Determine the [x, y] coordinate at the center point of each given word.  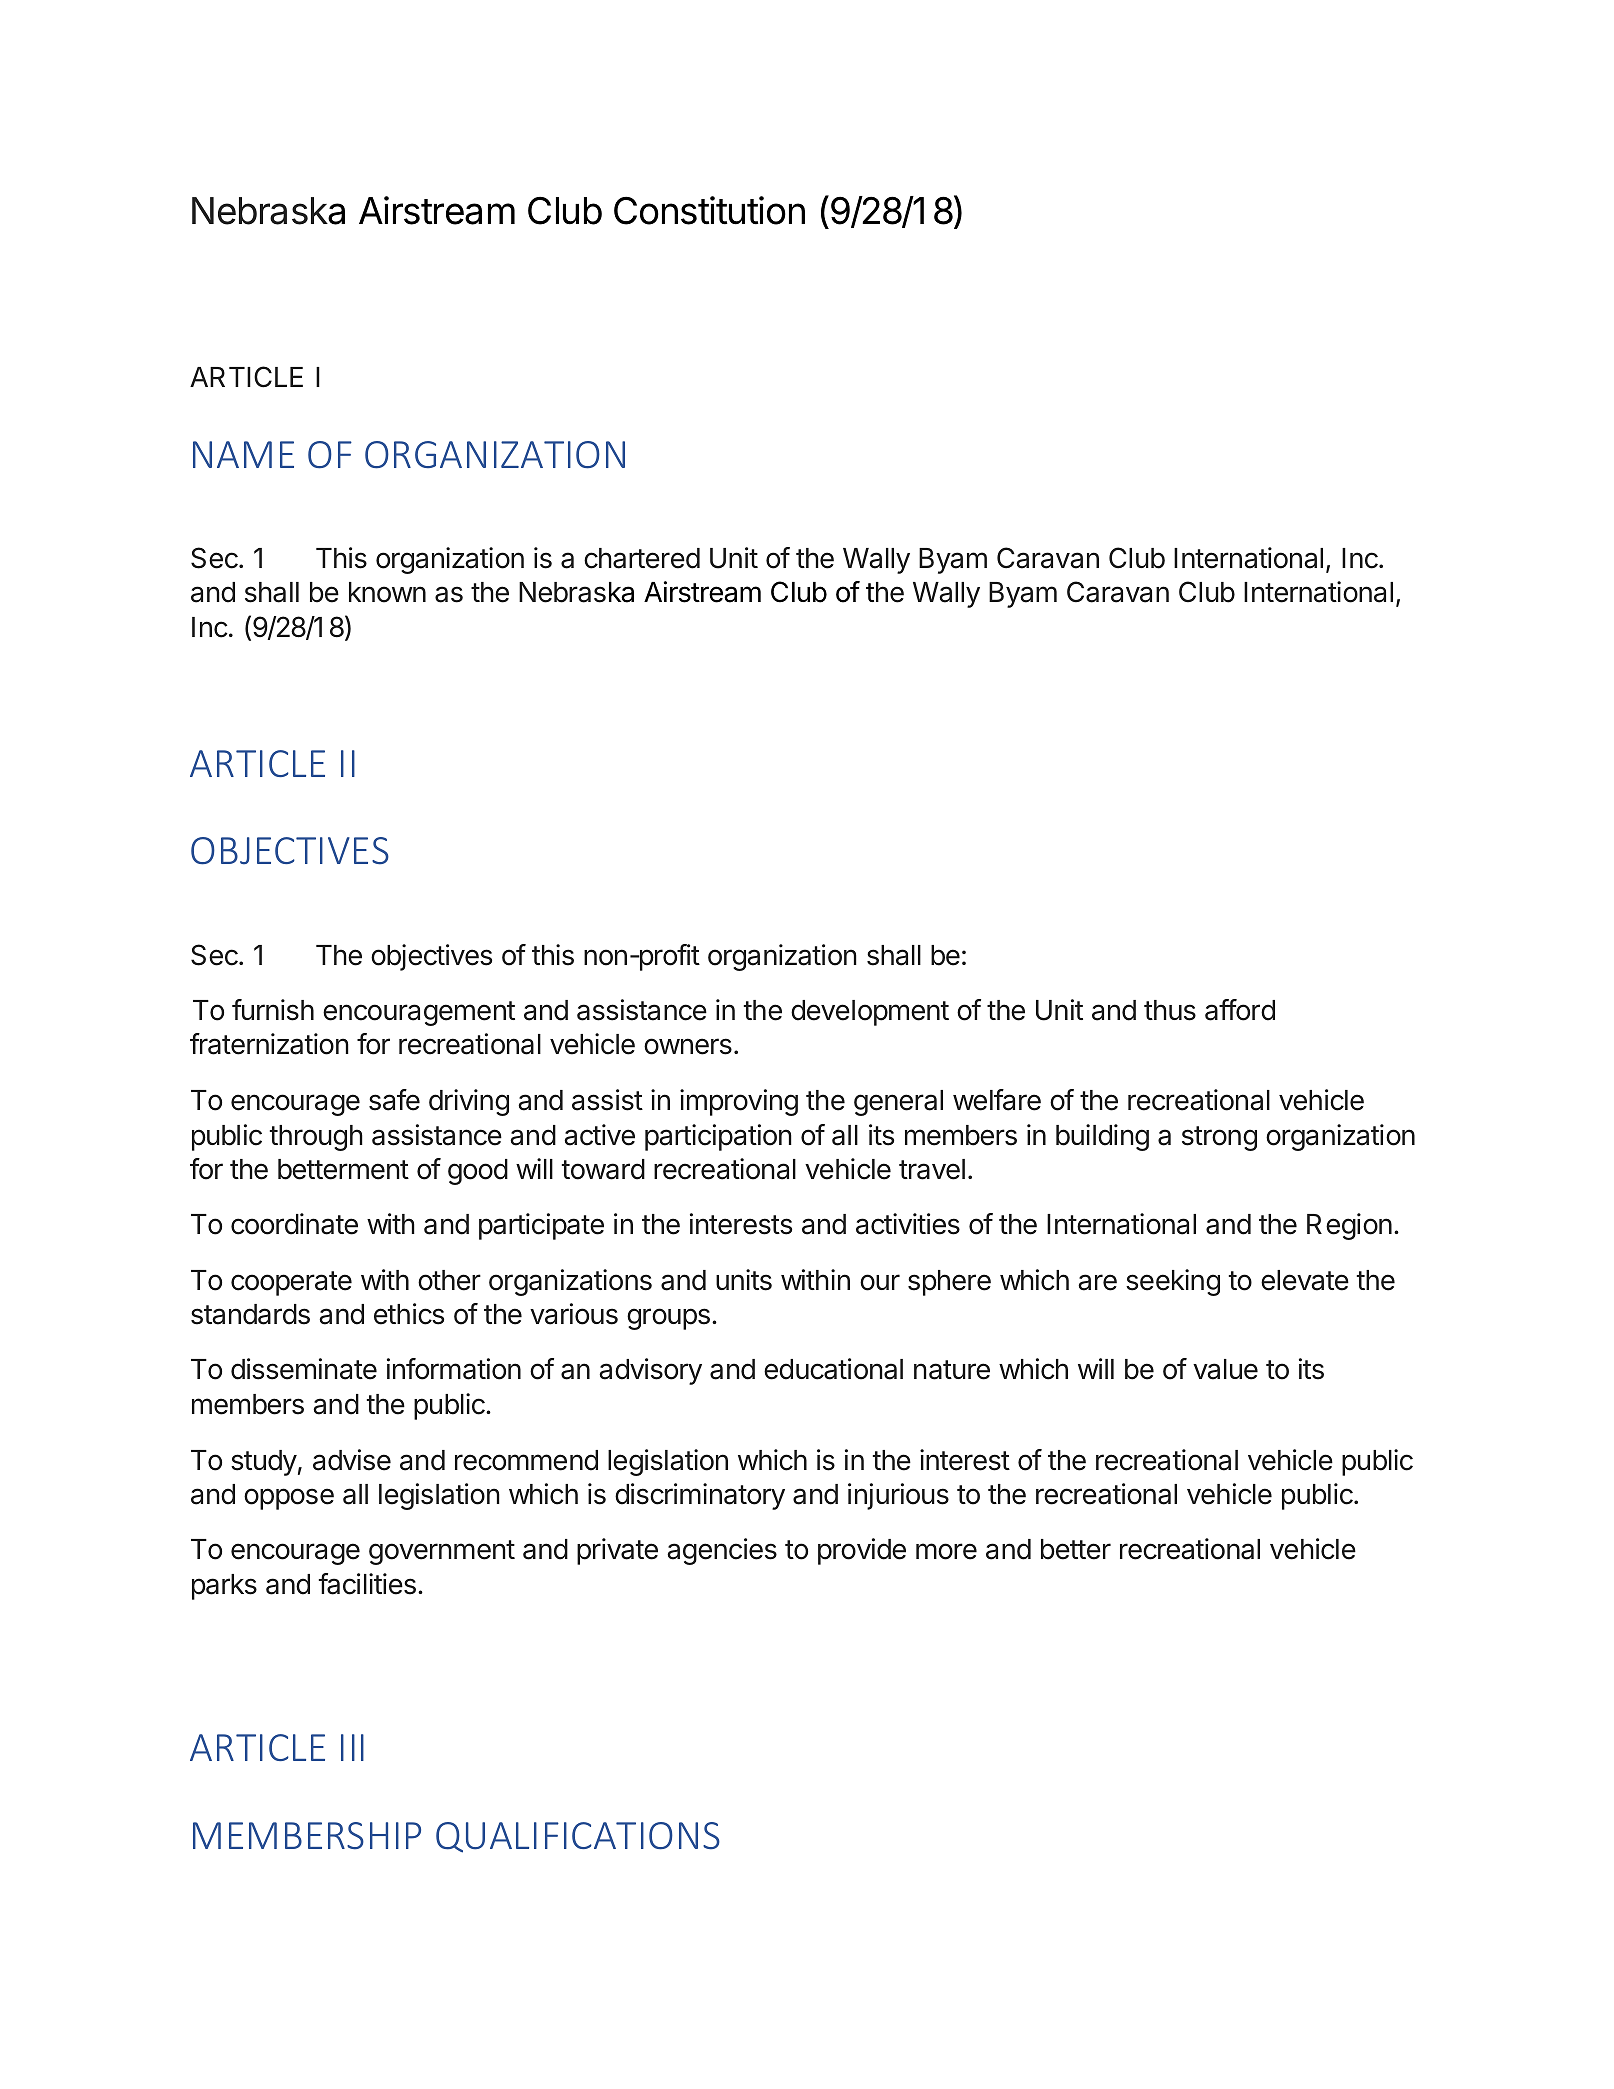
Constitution [709, 210]
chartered [642, 558]
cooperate [291, 1283]
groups [668, 1319]
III [352, 1747]
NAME [243, 454]
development [870, 1013]
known [387, 592]
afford [1240, 1010]
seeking [1173, 1282]
